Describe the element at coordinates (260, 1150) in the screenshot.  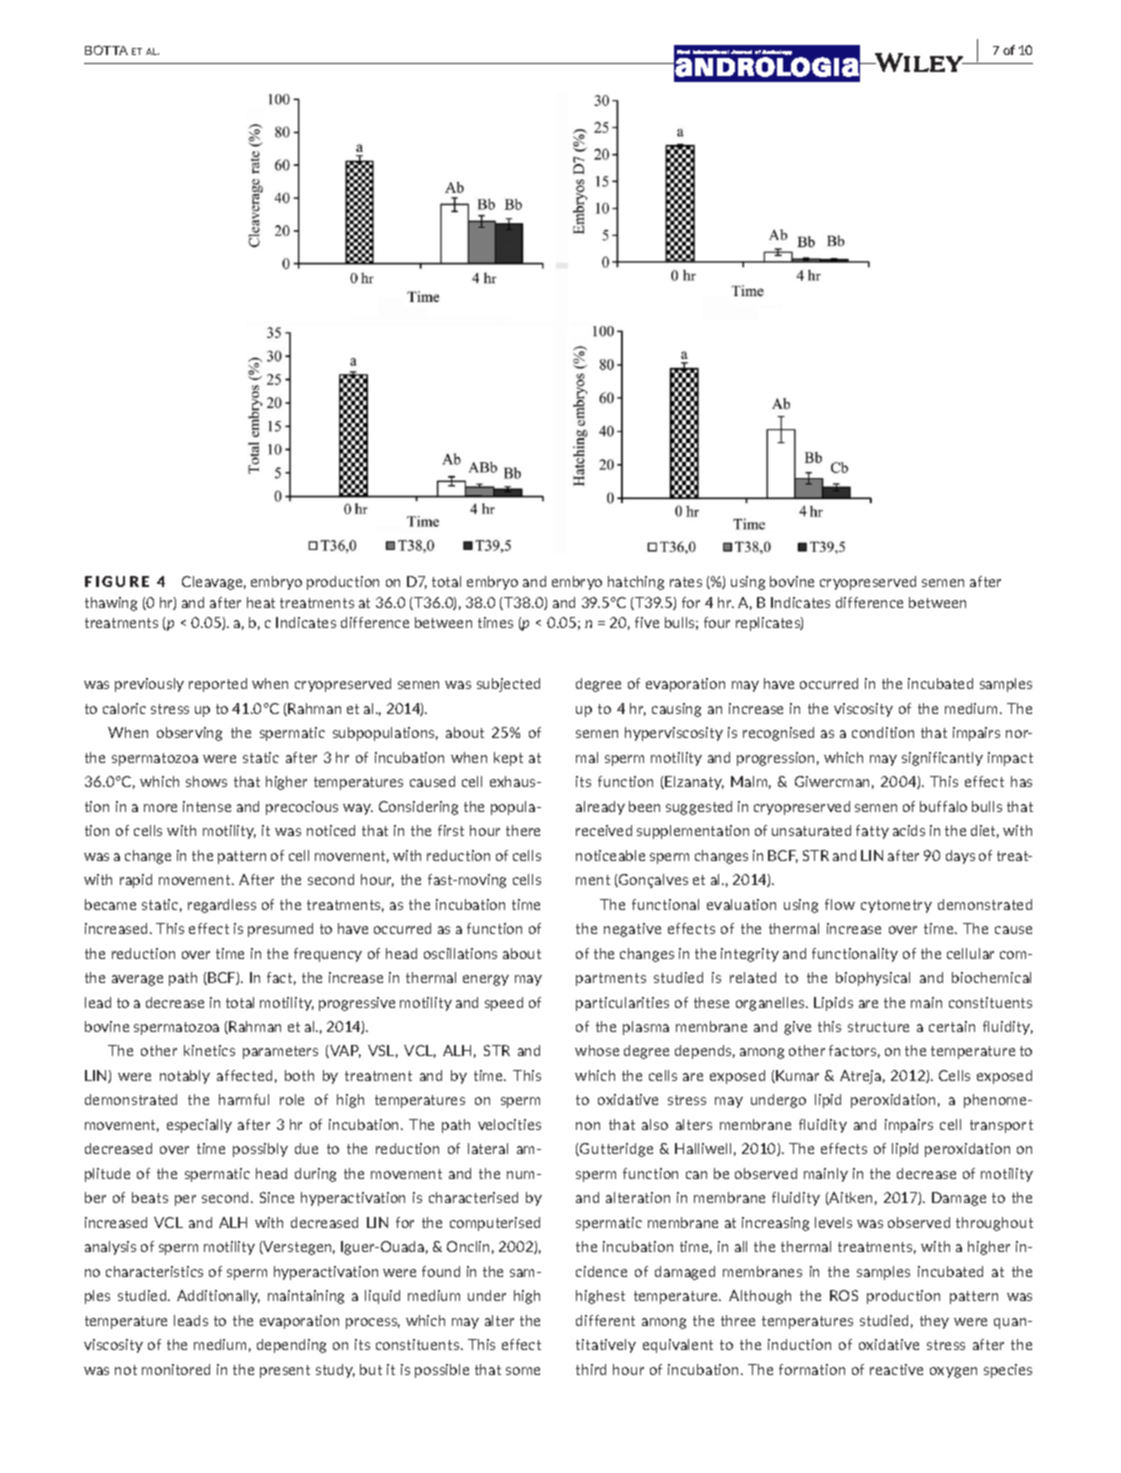
I see `possibly` at that location.
